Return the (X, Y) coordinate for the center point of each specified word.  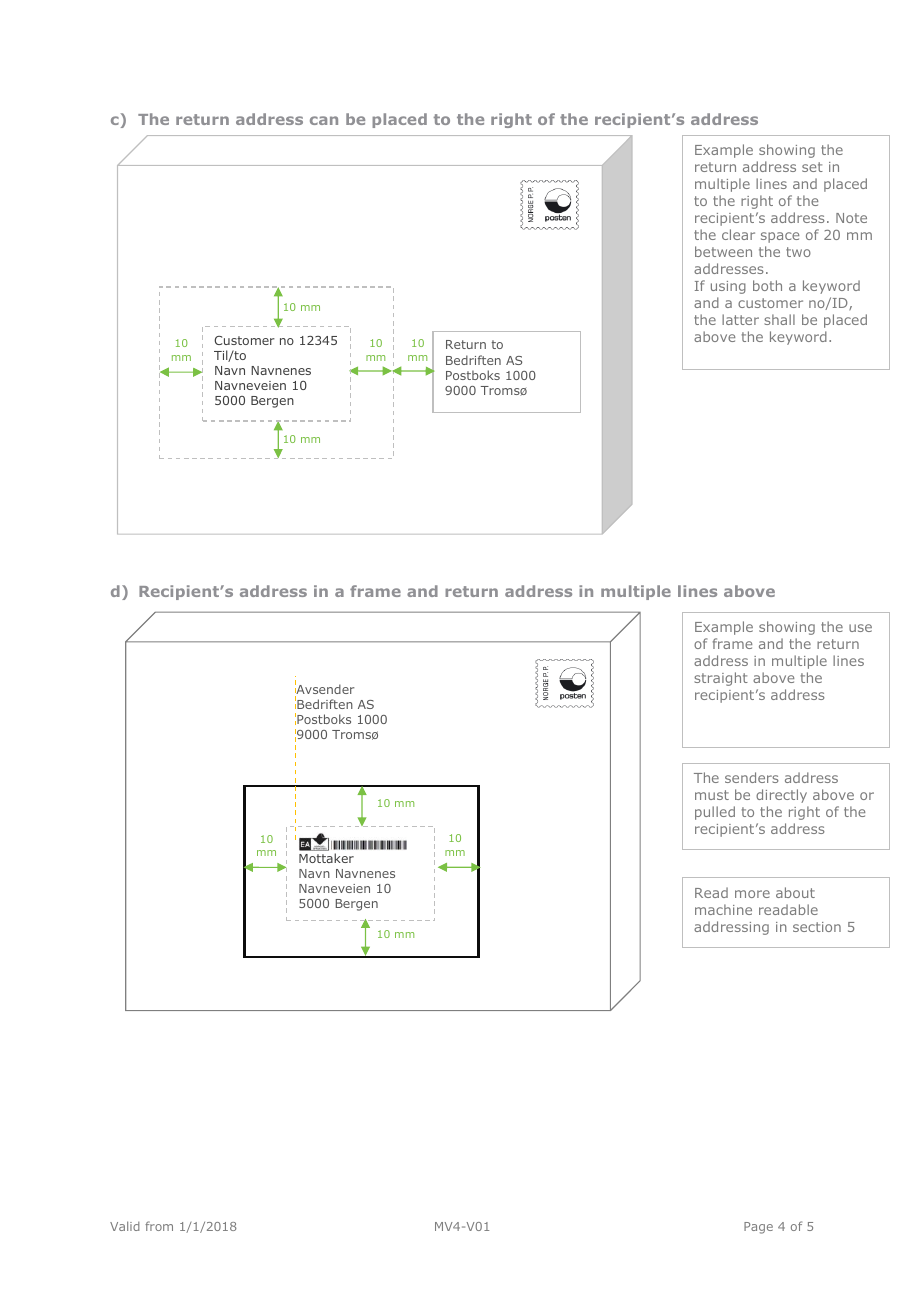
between (723, 251)
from (159, 1226)
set (812, 167)
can (324, 120)
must (712, 795)
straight (721, 679)
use (860, 628)
